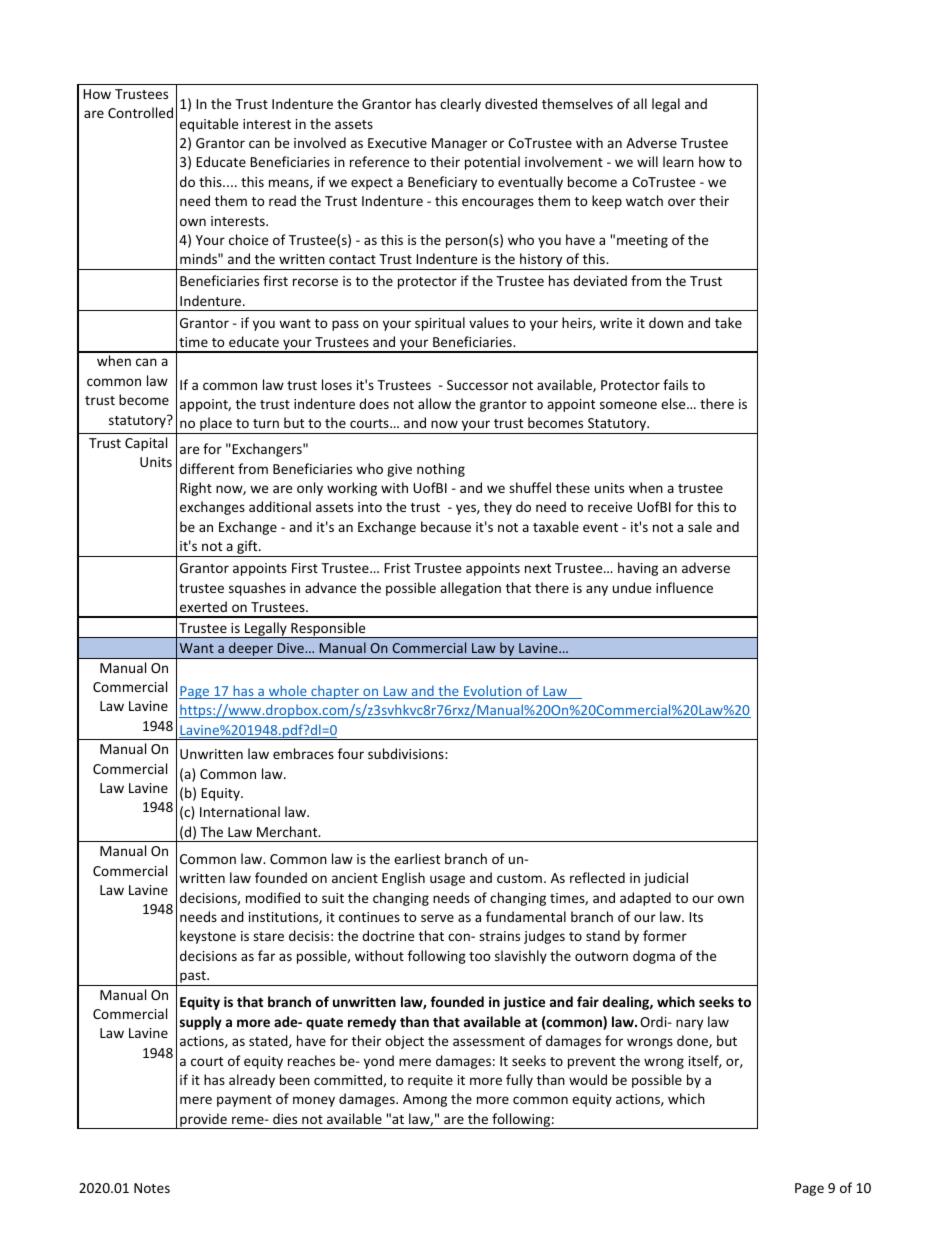 The height and width of the screenshot is (1233, 952). Describe the element at coordinates (470, 589) in the screenshot. I see `allegation` at that location.
